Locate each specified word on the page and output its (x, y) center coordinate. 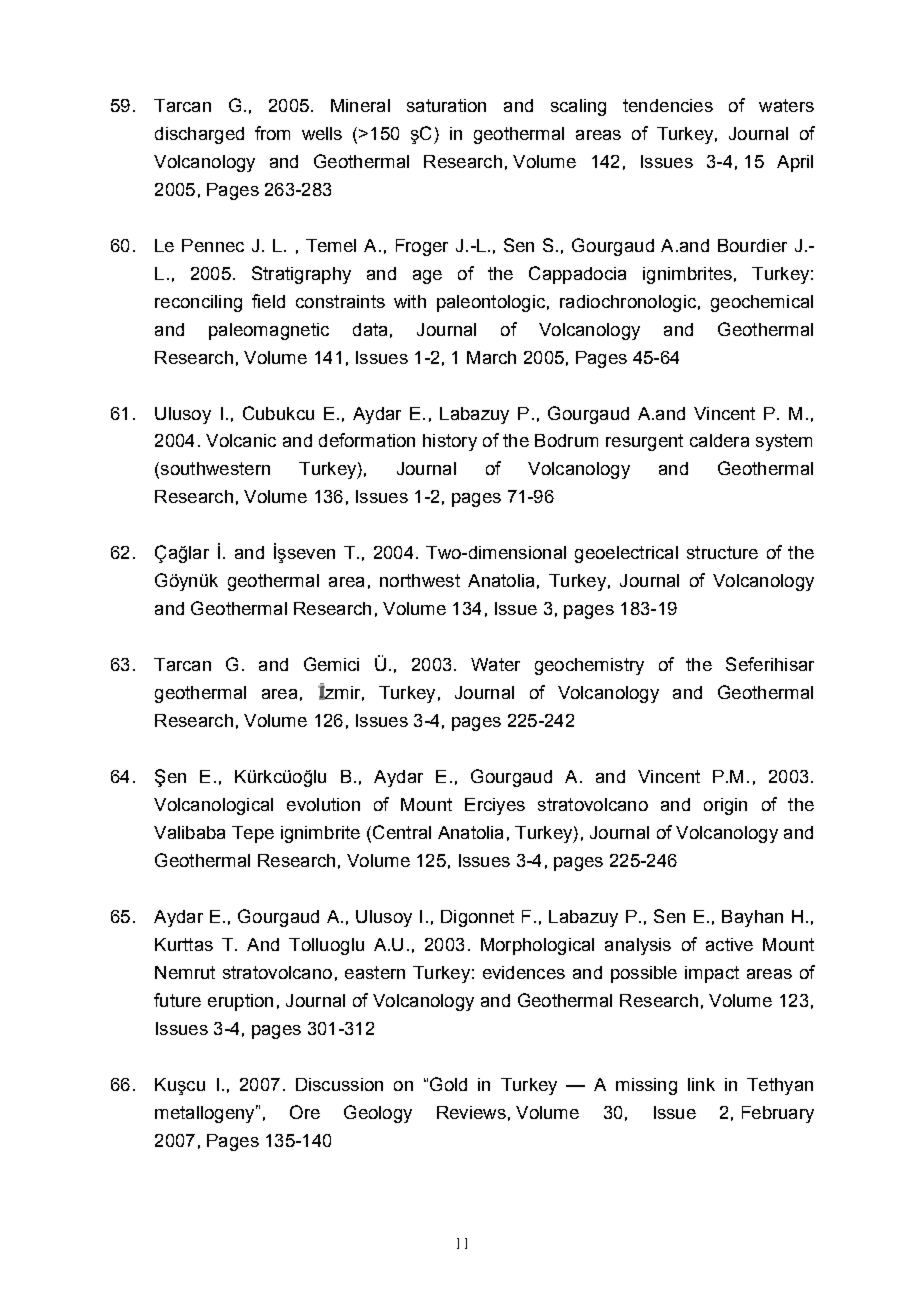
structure (722, 552)
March (491, 357)
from (272, 133)
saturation (446, 105)
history (450, 442)
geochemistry (589, 666)
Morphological (537, 946)
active (729, 944)
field (268, 301)
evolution (323, 804)
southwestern (215, 468)
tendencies (668, 105)
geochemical (762, 303)
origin (725, 806)
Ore (305, 1112)
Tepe (253, 834)
